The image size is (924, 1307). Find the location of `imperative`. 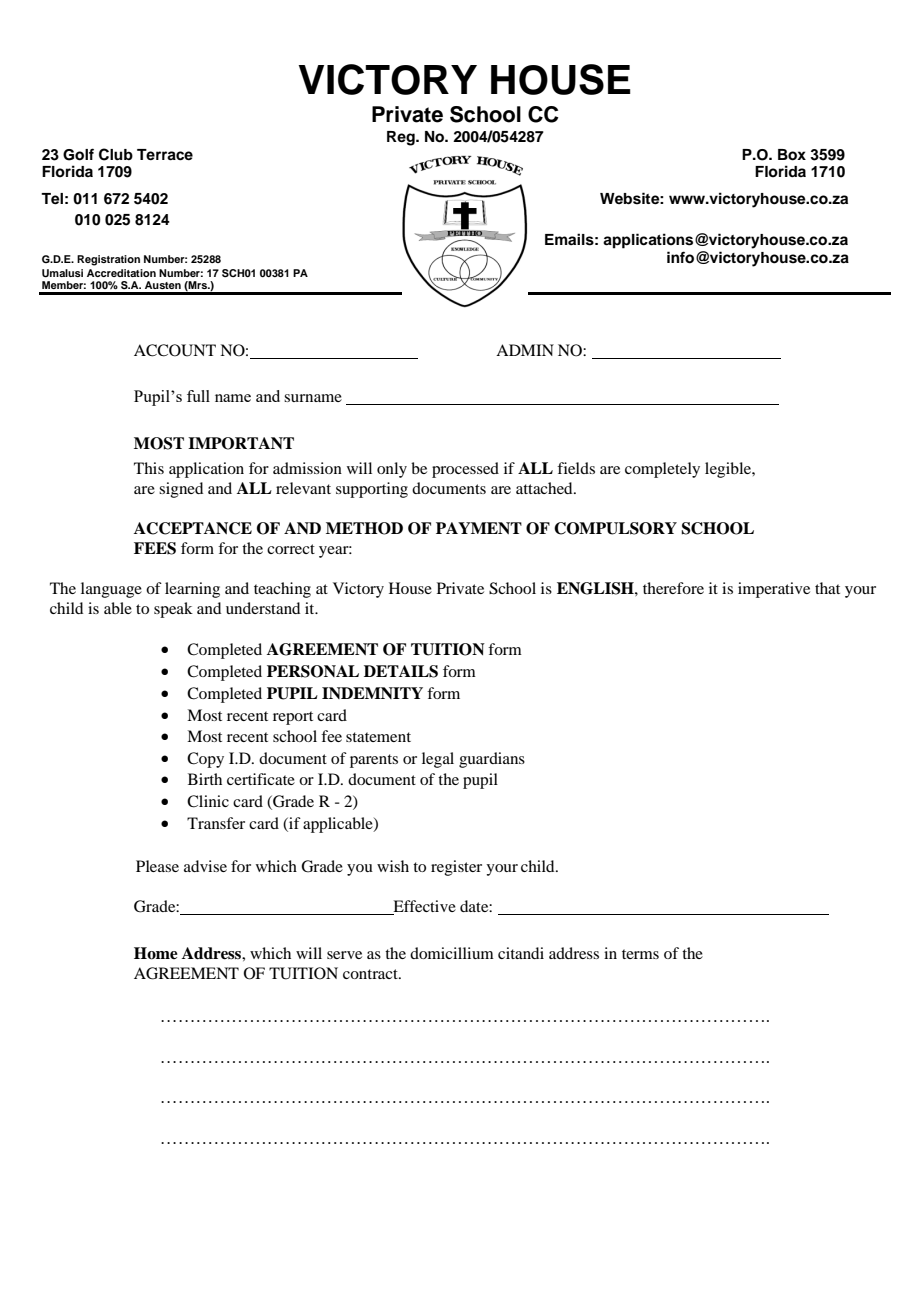

imperative is located at coordinates (774, 590).
